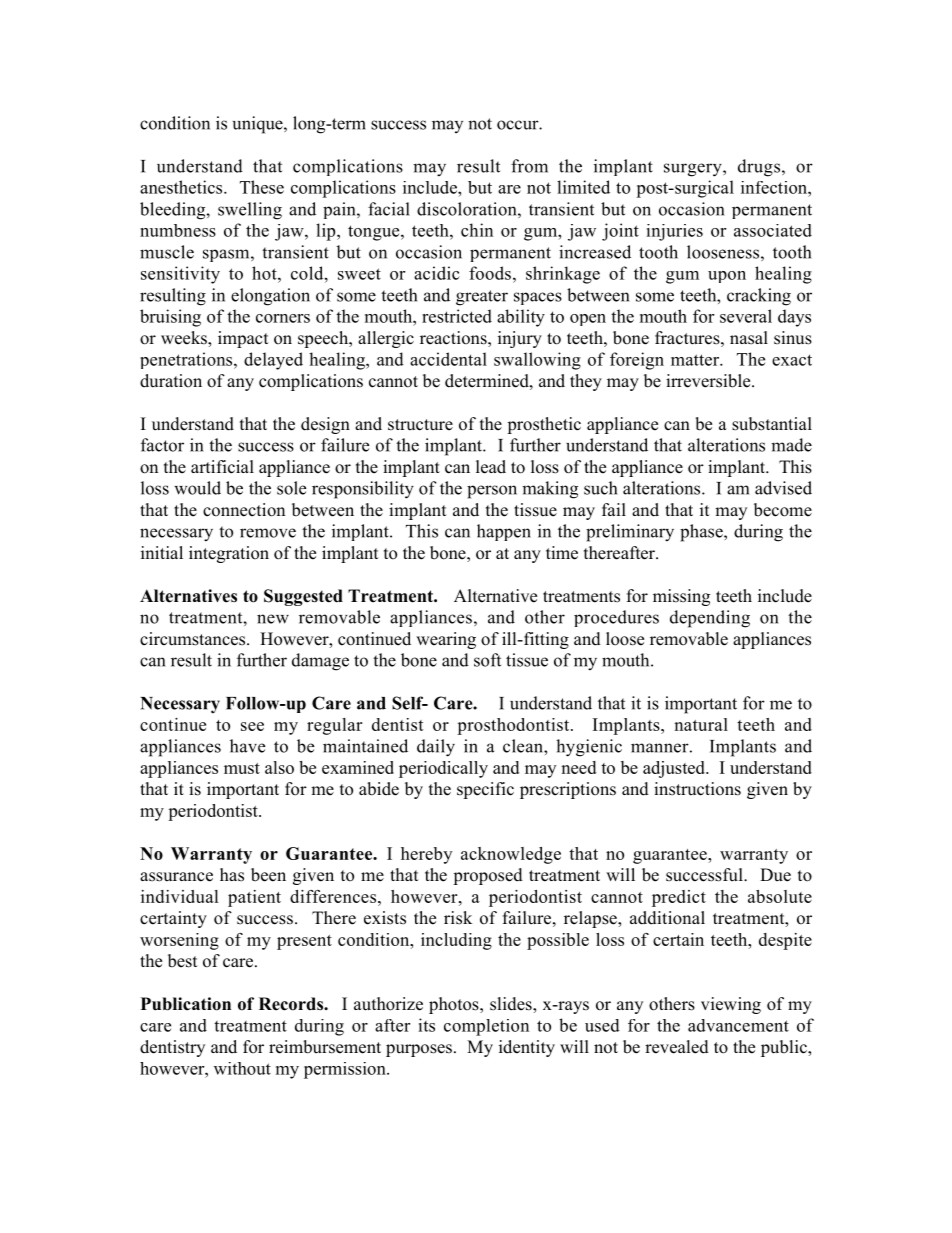  I want to click on These, so click(262, 187).
